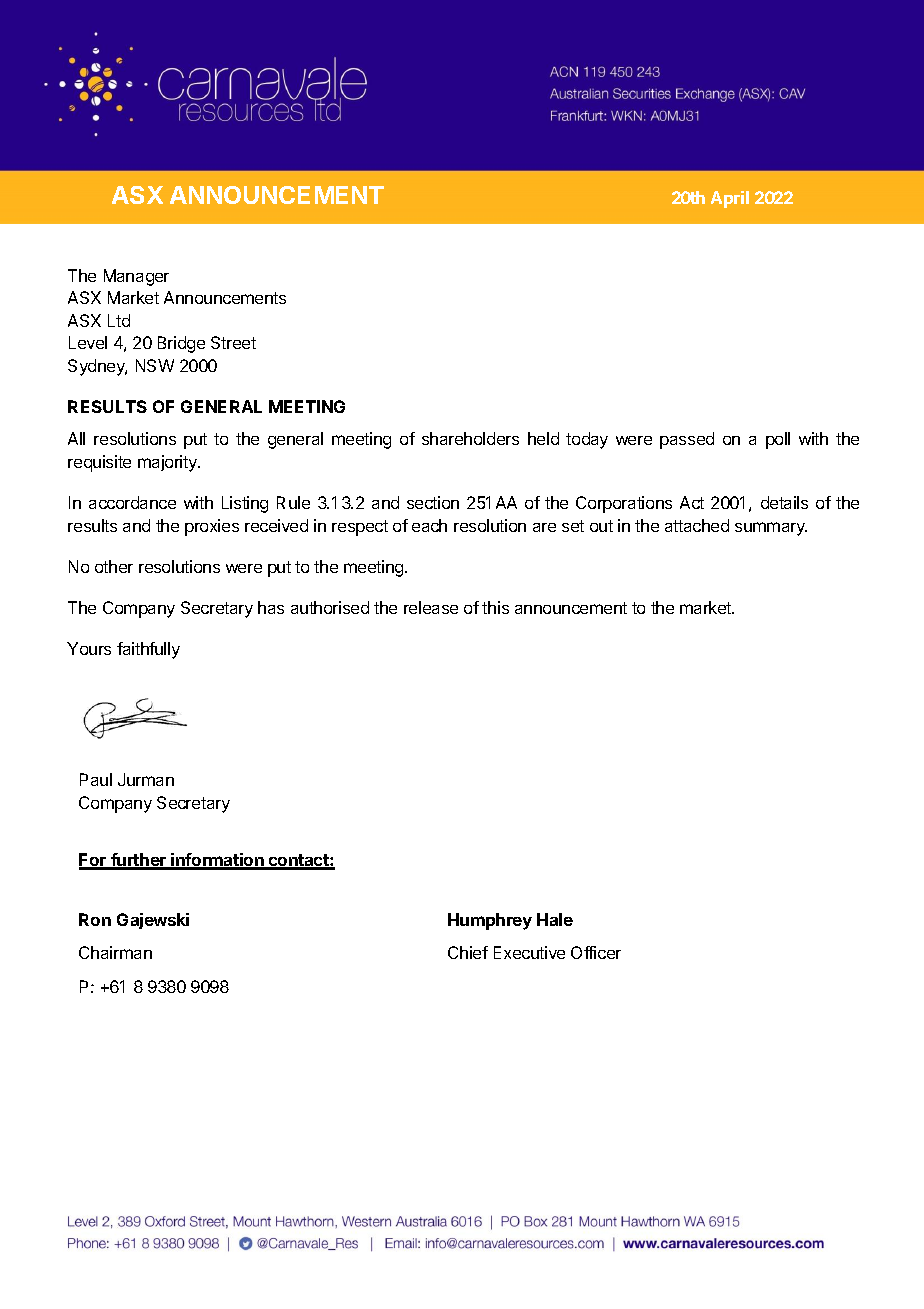 This screenshot has height=1309, width=924. I want to click on Chairman, so click(115, 952).
